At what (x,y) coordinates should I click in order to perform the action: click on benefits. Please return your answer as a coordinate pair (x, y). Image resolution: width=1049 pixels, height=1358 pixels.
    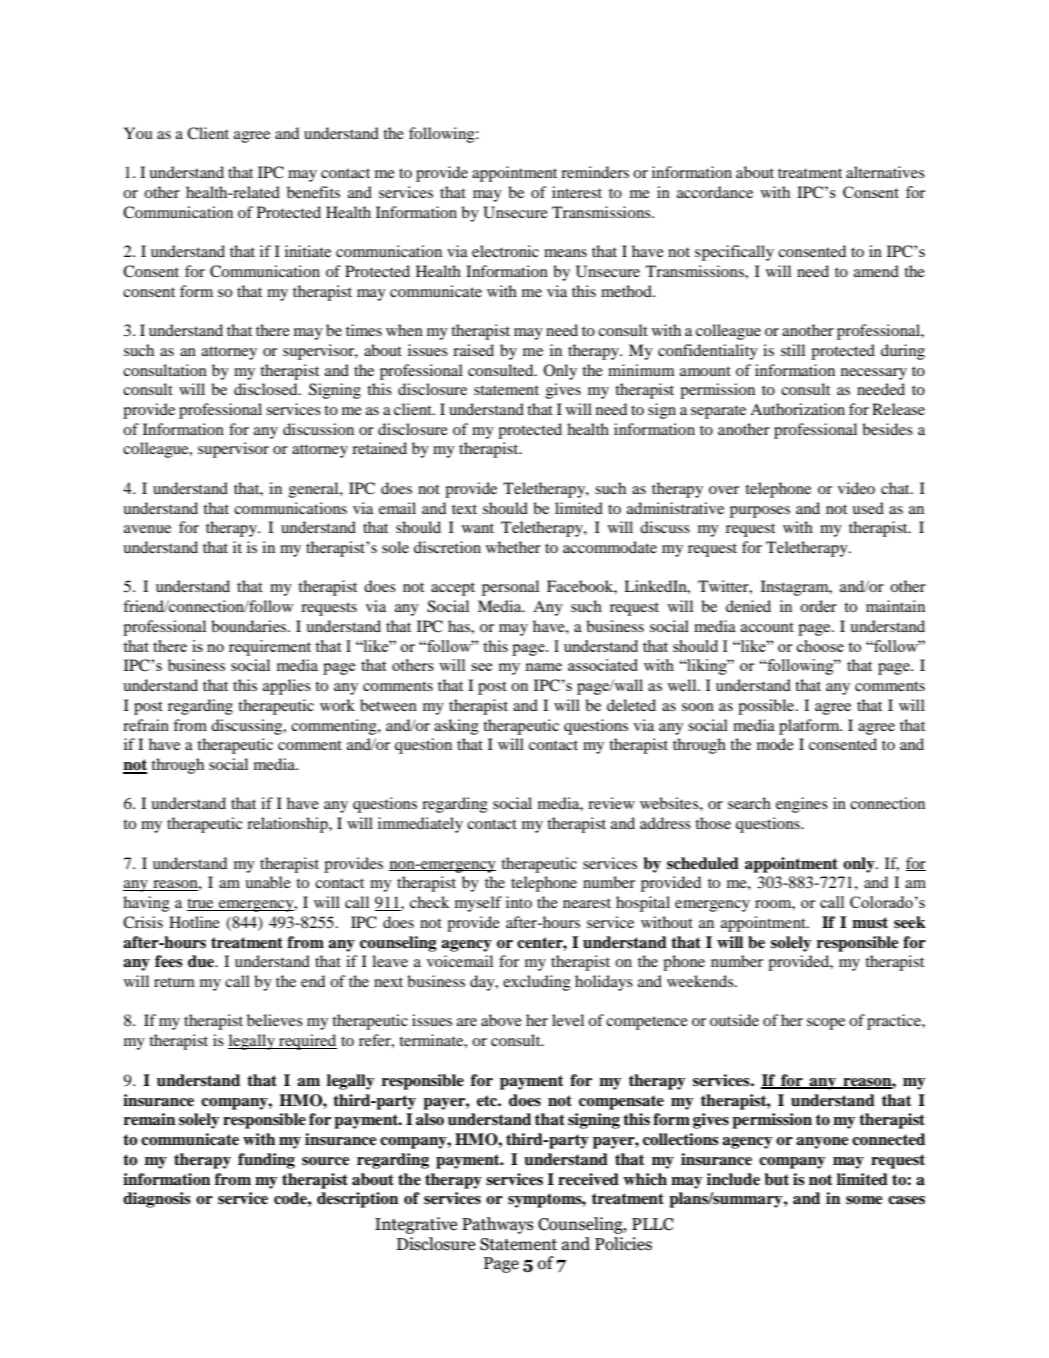
    Looking at the image, I should click on (313, 192).
